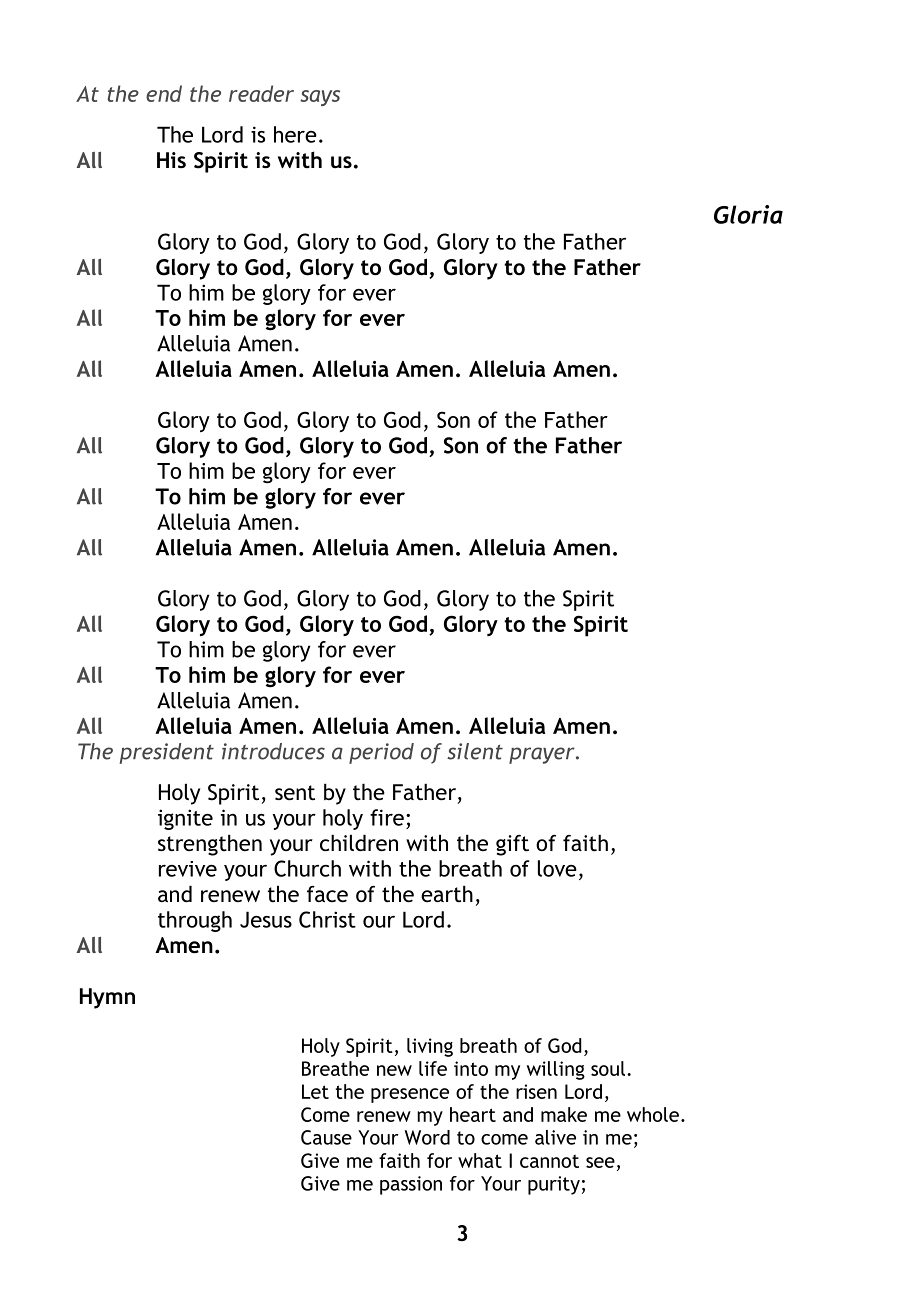 This page has height=1308, width=924. What do you see at coordinates (320, 98) in the page?
I see `says` at bounding box center [320, 98].
